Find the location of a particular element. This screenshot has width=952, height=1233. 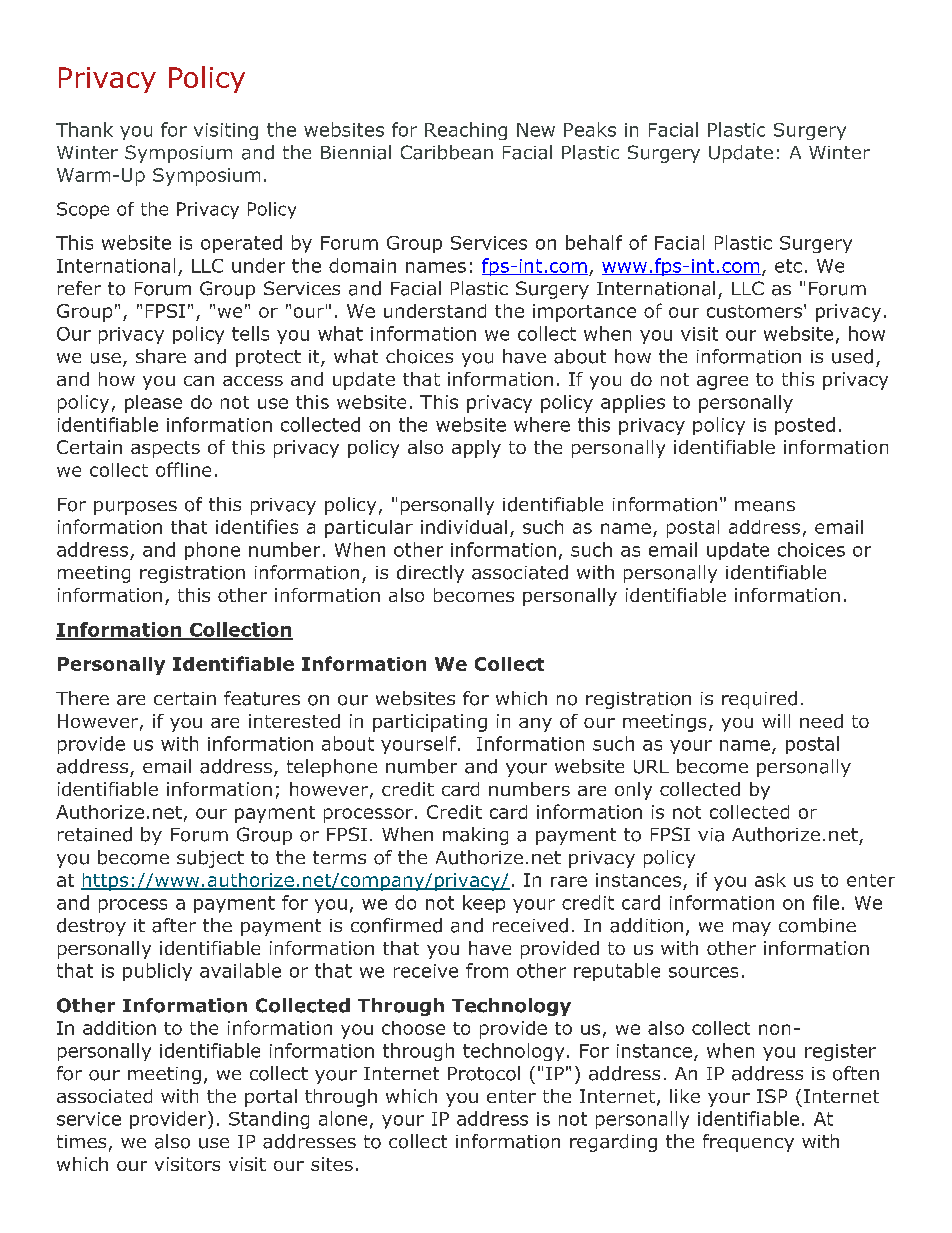

Standing is located at coordinates (269, 1120).
